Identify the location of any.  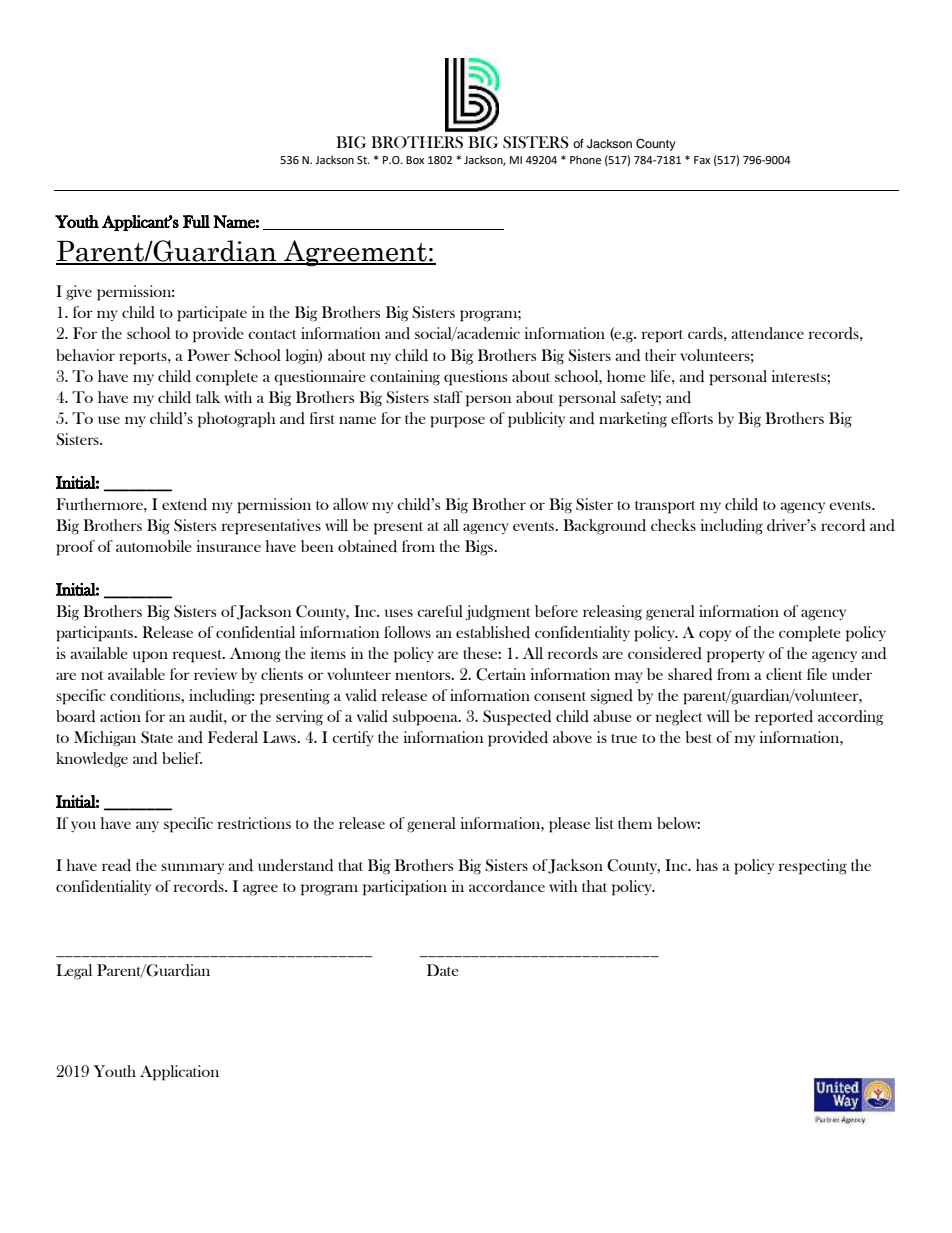
(147, 826).
